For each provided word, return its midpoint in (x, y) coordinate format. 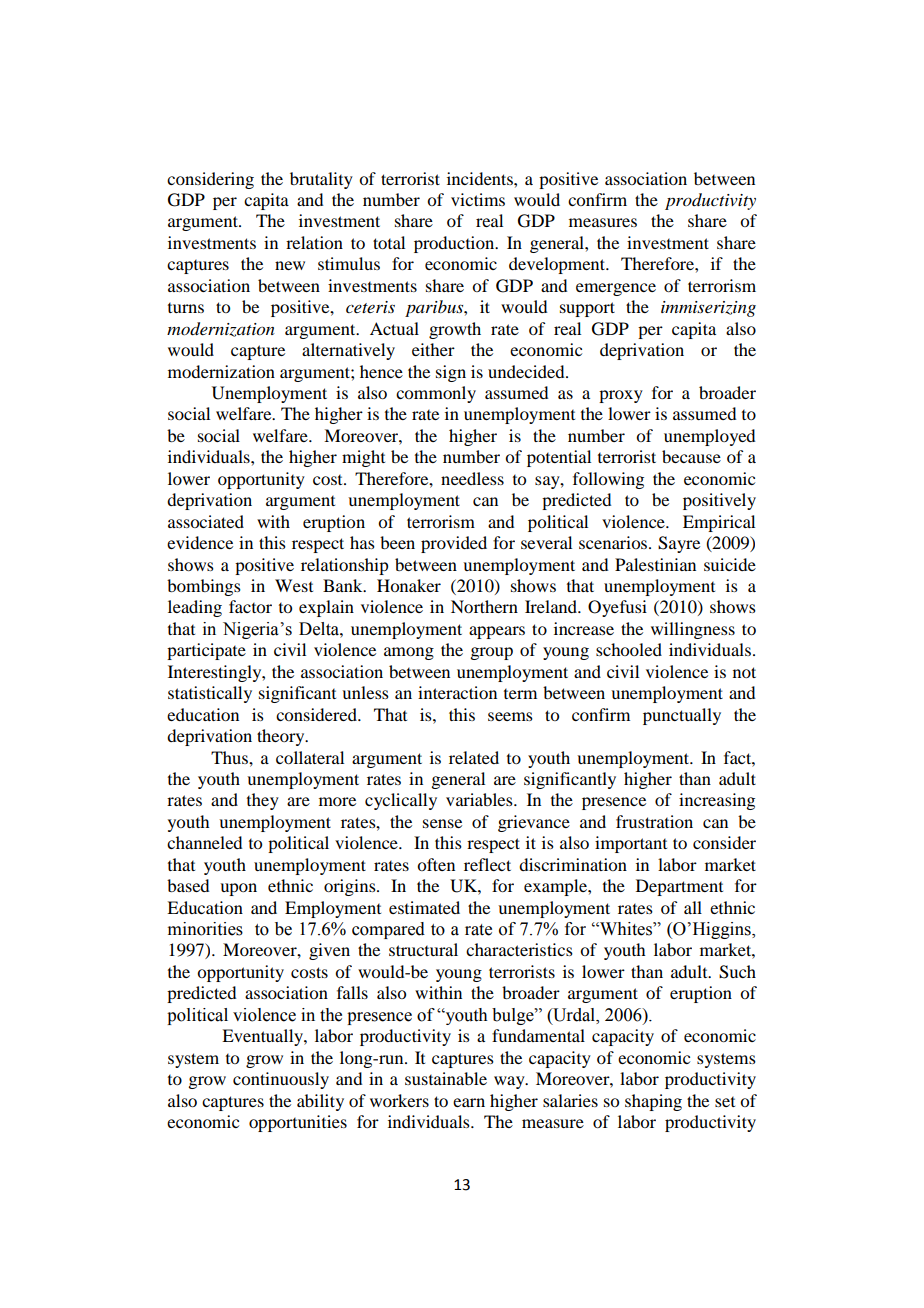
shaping (653, 1102)
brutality (321, 180)
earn (469, 1102)
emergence (616, 289)
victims (478, 199)
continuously (281, 1080)
